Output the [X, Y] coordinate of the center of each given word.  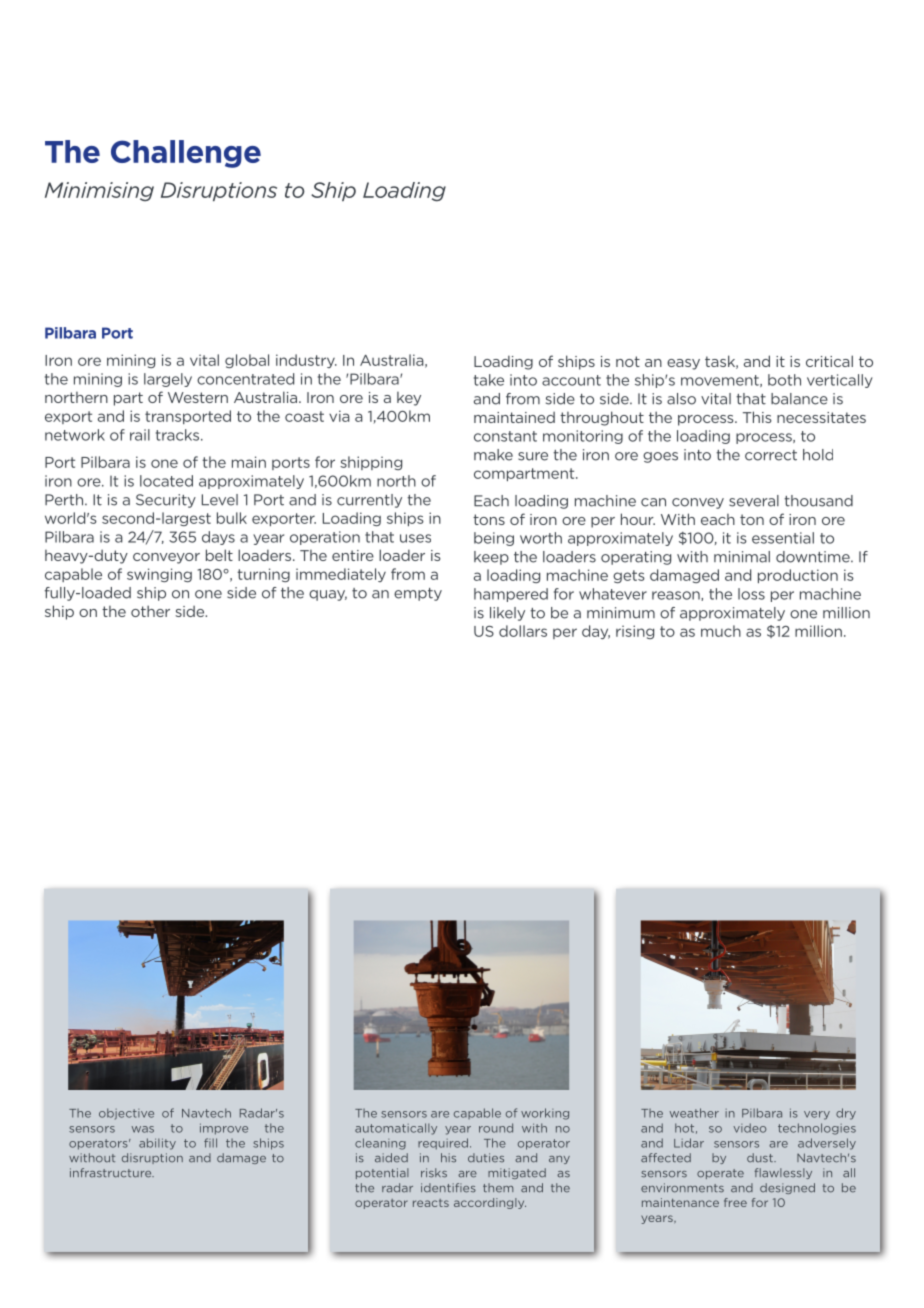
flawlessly [783, 1173]
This [757, 417]
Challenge [186, 154]
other [150, 611]
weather [694, 1113]
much [721, 631]
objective [126, 1114]
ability [157, 1144]
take [489, 380]
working [545, 1114]
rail [140, 435]
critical [829, 361]
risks [434, 1173]
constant [505, 436]
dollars [523, 631]
